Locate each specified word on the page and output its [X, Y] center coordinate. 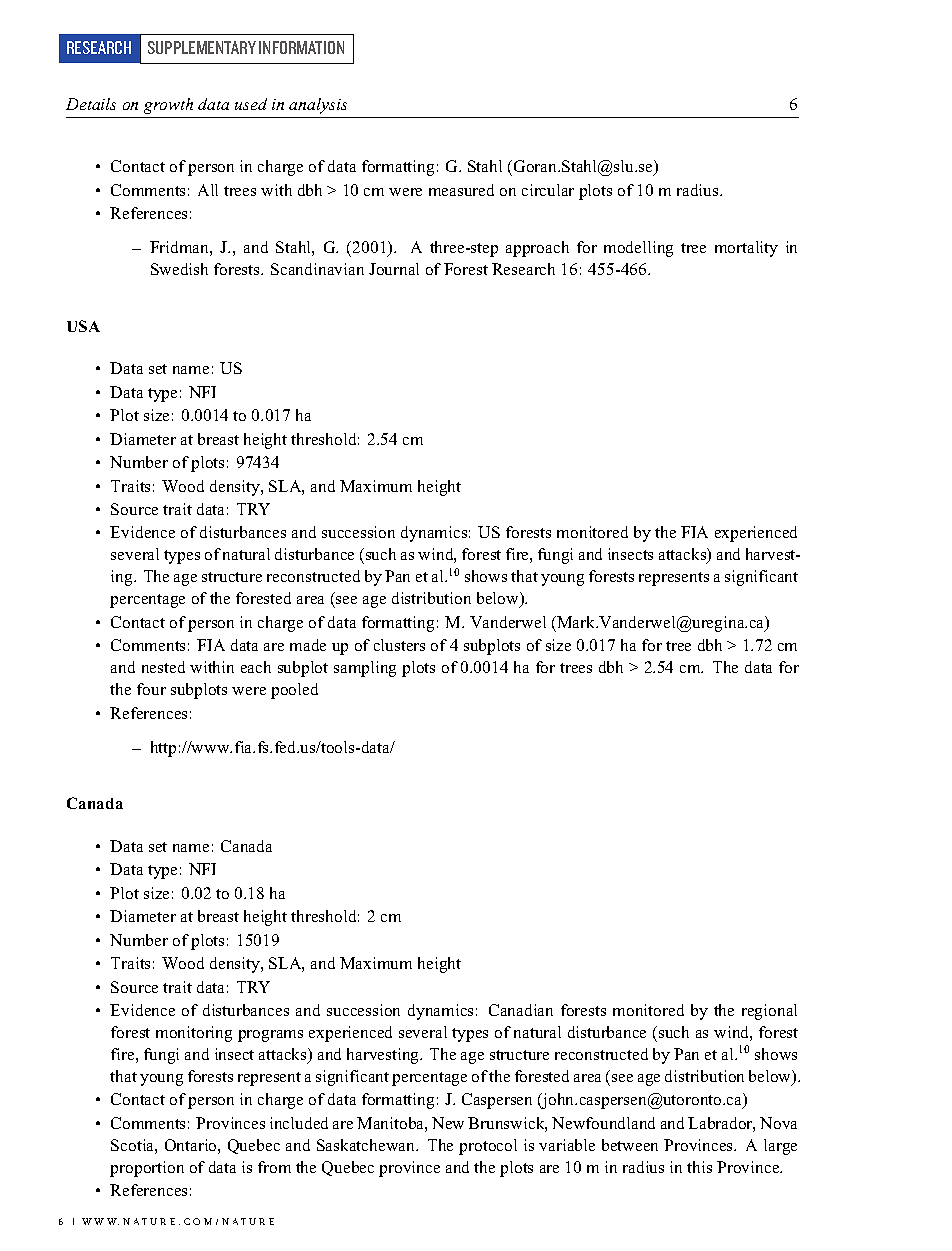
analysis [318, 106]
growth [168, 106]
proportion [147, 1169]
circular [548, 190]
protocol [488, 1147]
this [699, 1167]
